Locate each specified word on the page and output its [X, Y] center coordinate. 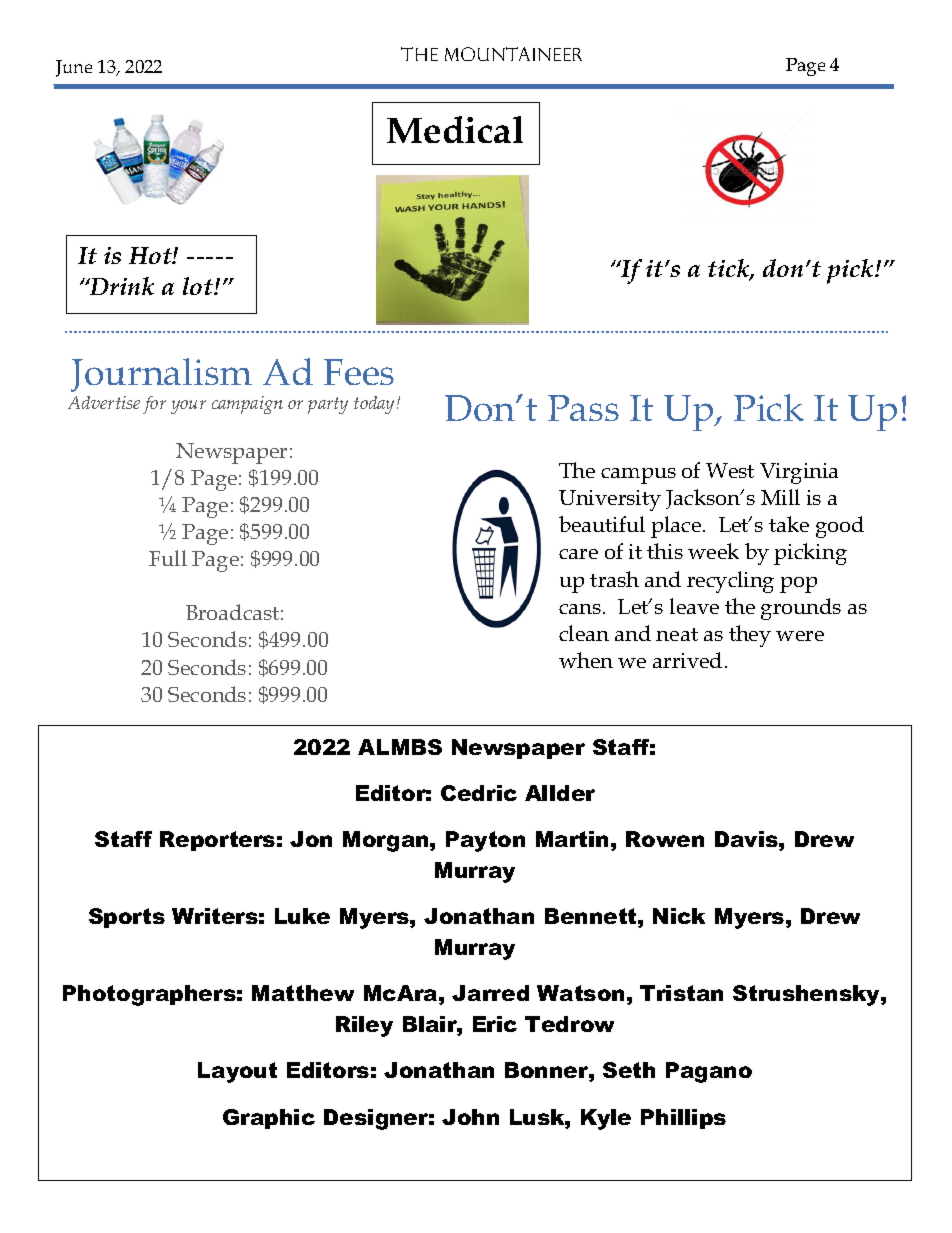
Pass [583, 408]
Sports [127, 918]
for [154, 405]
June [74, 68]
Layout [237, 1072]
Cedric [479, 793]
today [376, 405]
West [730, 470]
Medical [455, 129]
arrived [687, 660]
